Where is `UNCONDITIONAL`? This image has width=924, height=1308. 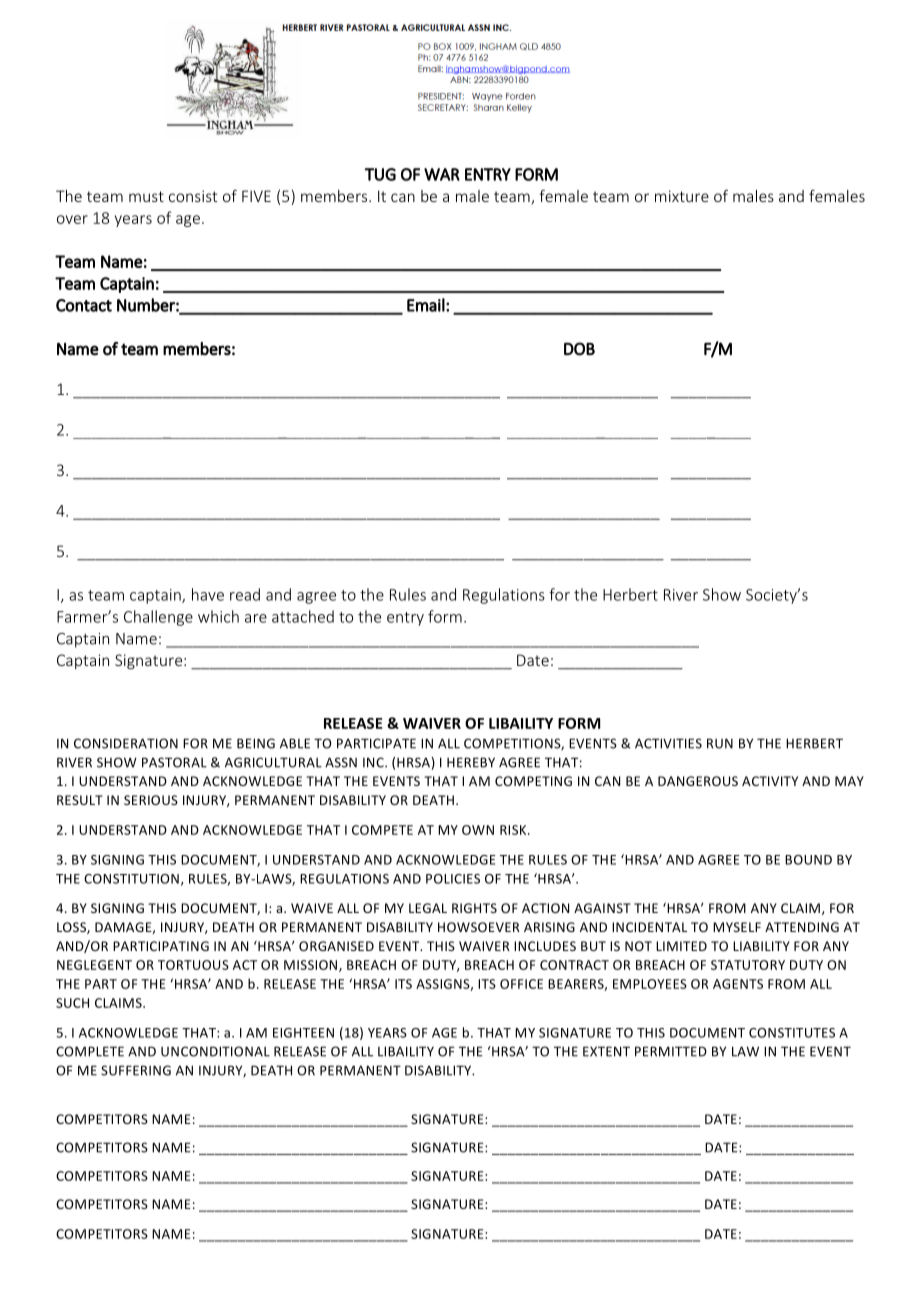
UNCONDITIONAL is located at coordinates (215, 1051).
